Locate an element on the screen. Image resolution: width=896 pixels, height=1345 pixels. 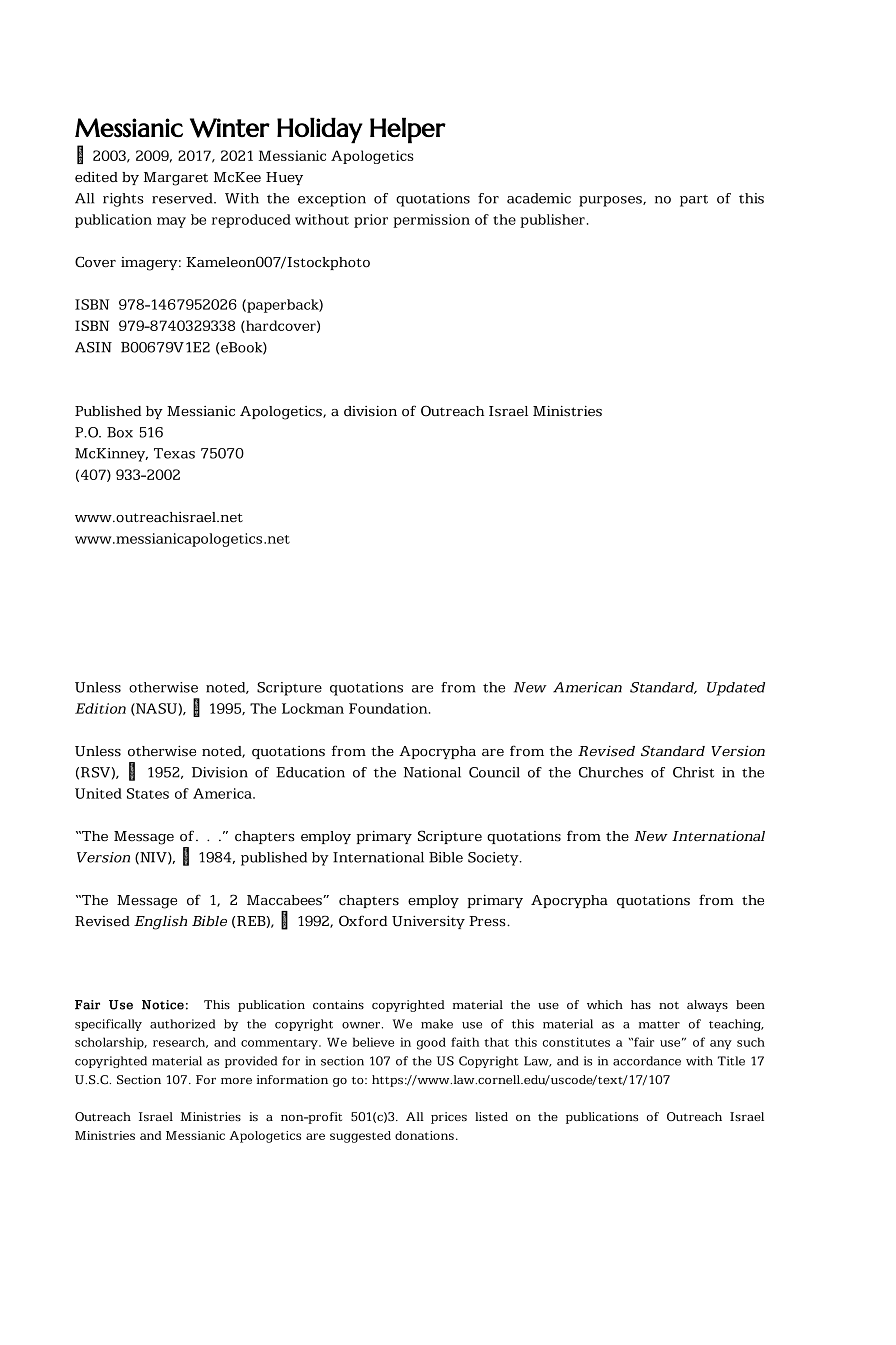
permission is located at coordinates (431, 221).
